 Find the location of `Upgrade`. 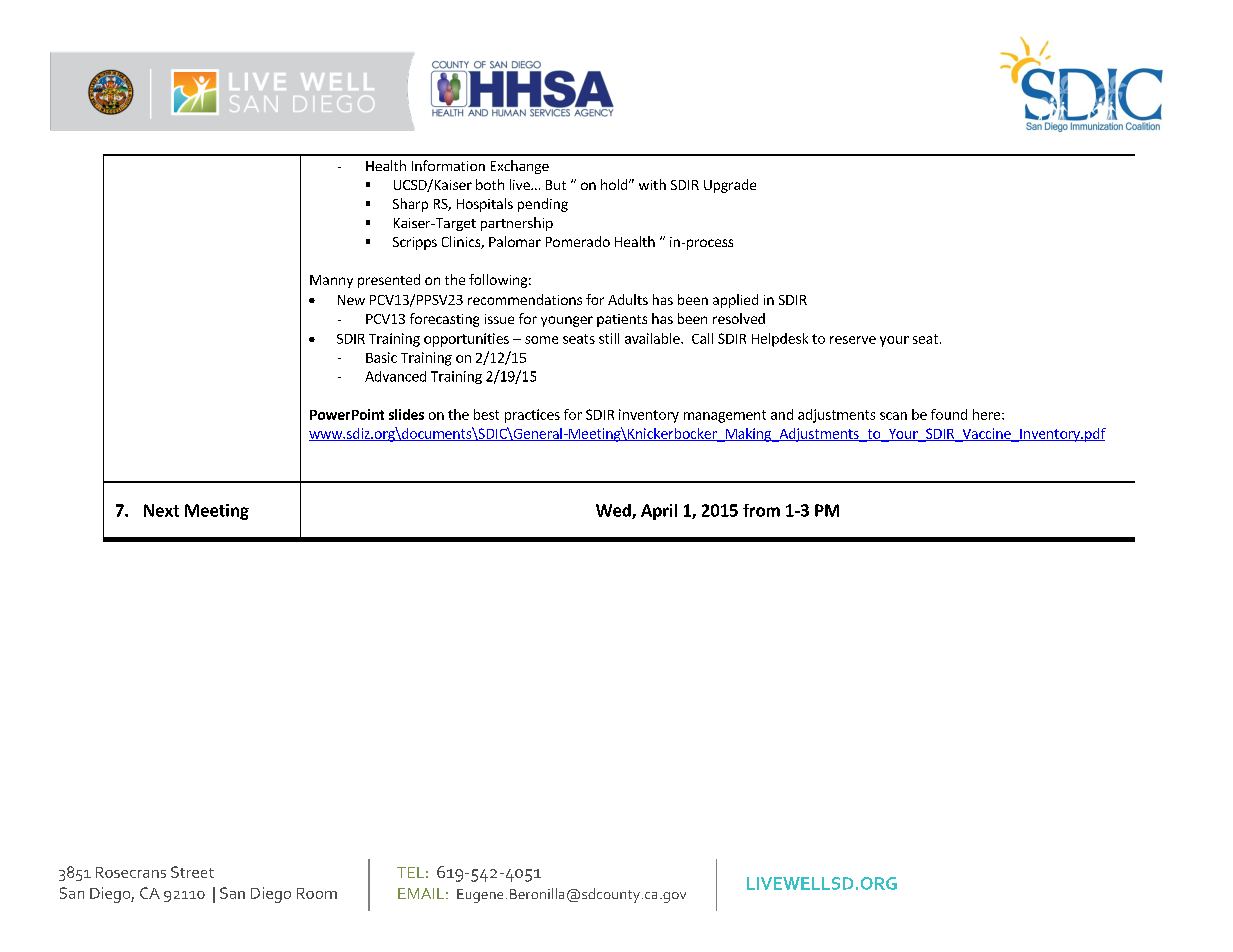

Upgrade is located at coordinates (730, 186).
